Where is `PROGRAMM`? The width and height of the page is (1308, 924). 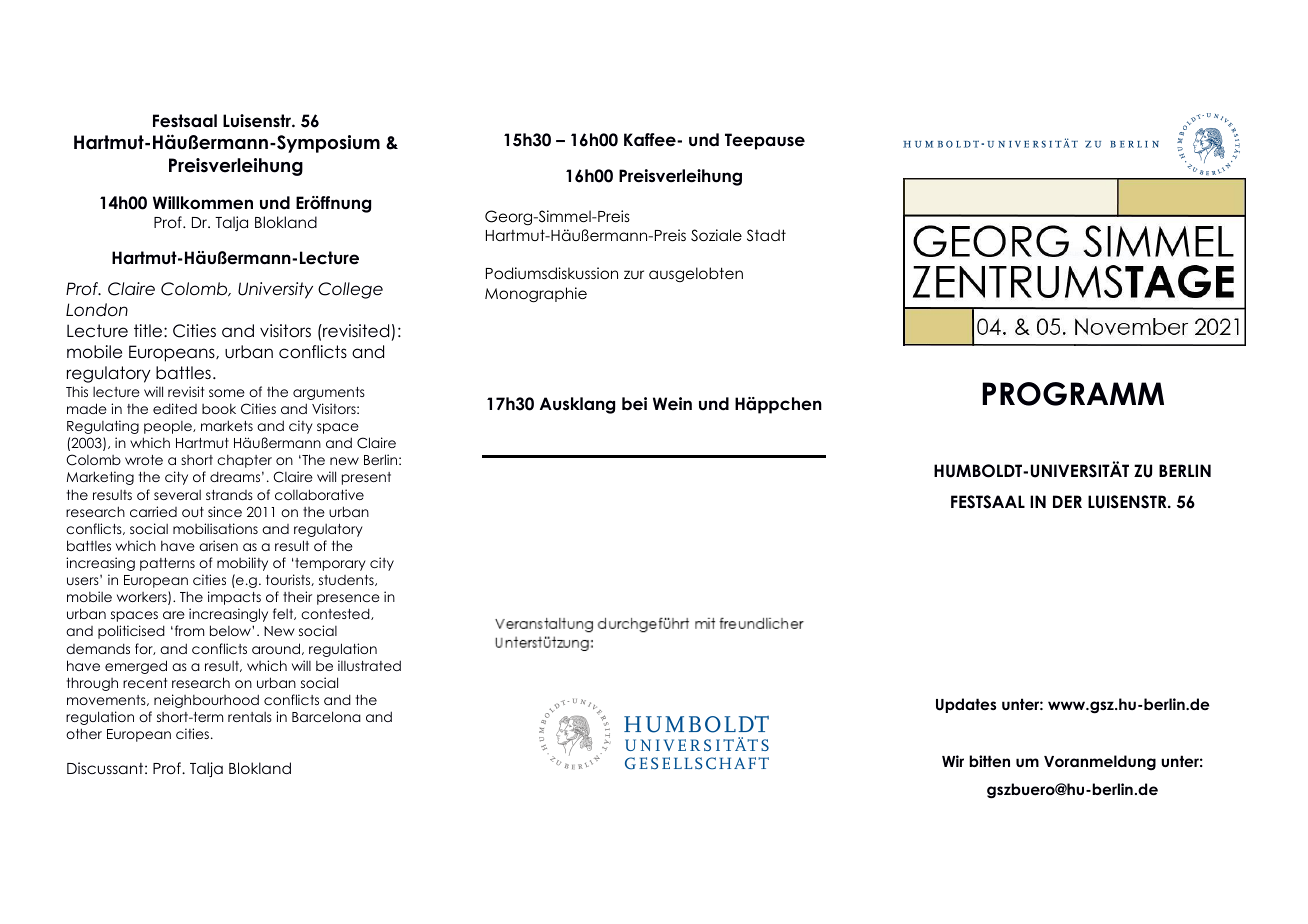 PROGRAMM is located at coordinates (1073, 394).
